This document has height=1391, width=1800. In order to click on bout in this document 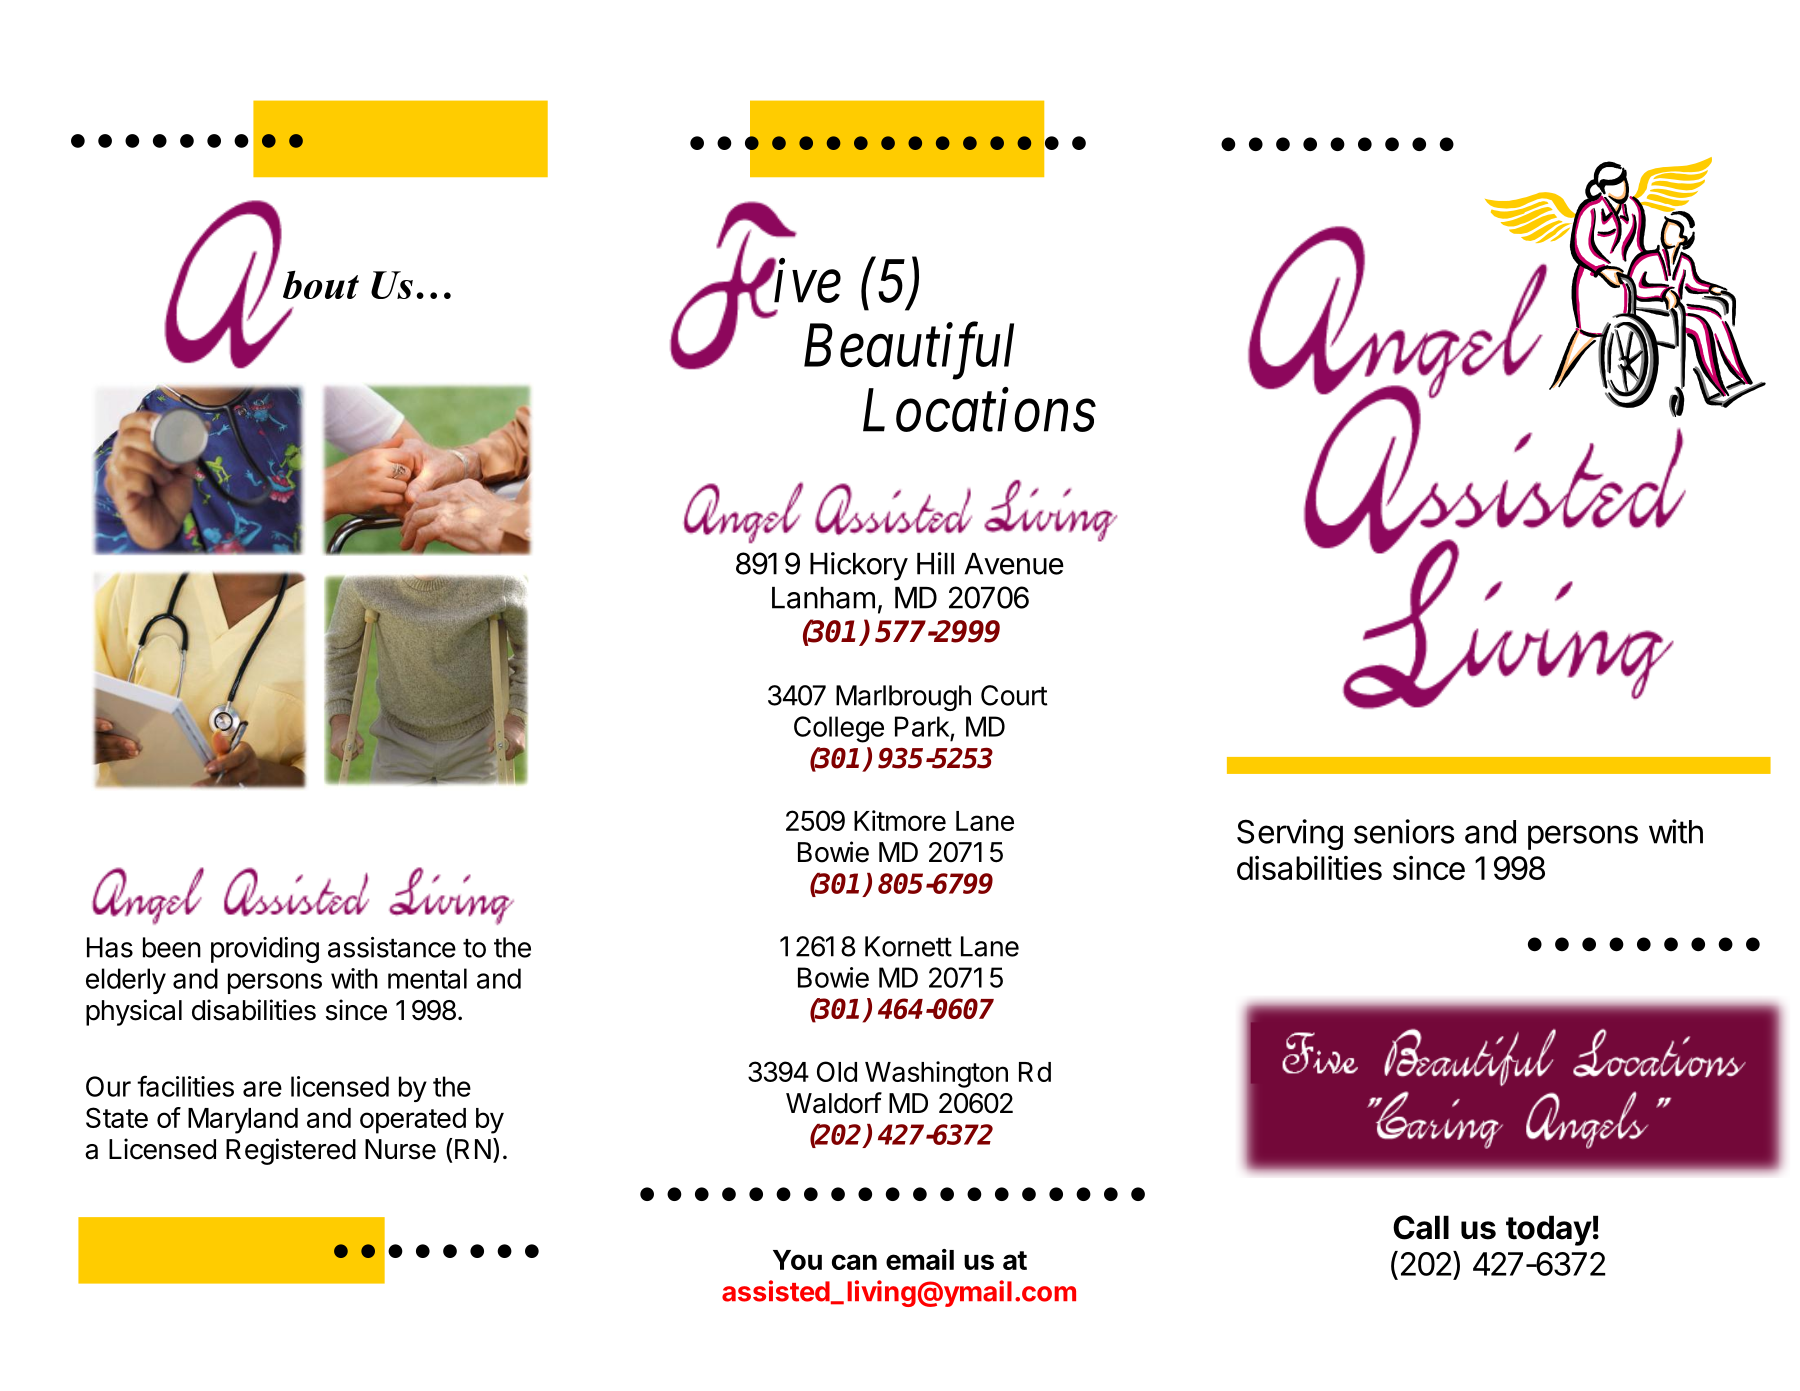, I will do `click(321, 284)`.
